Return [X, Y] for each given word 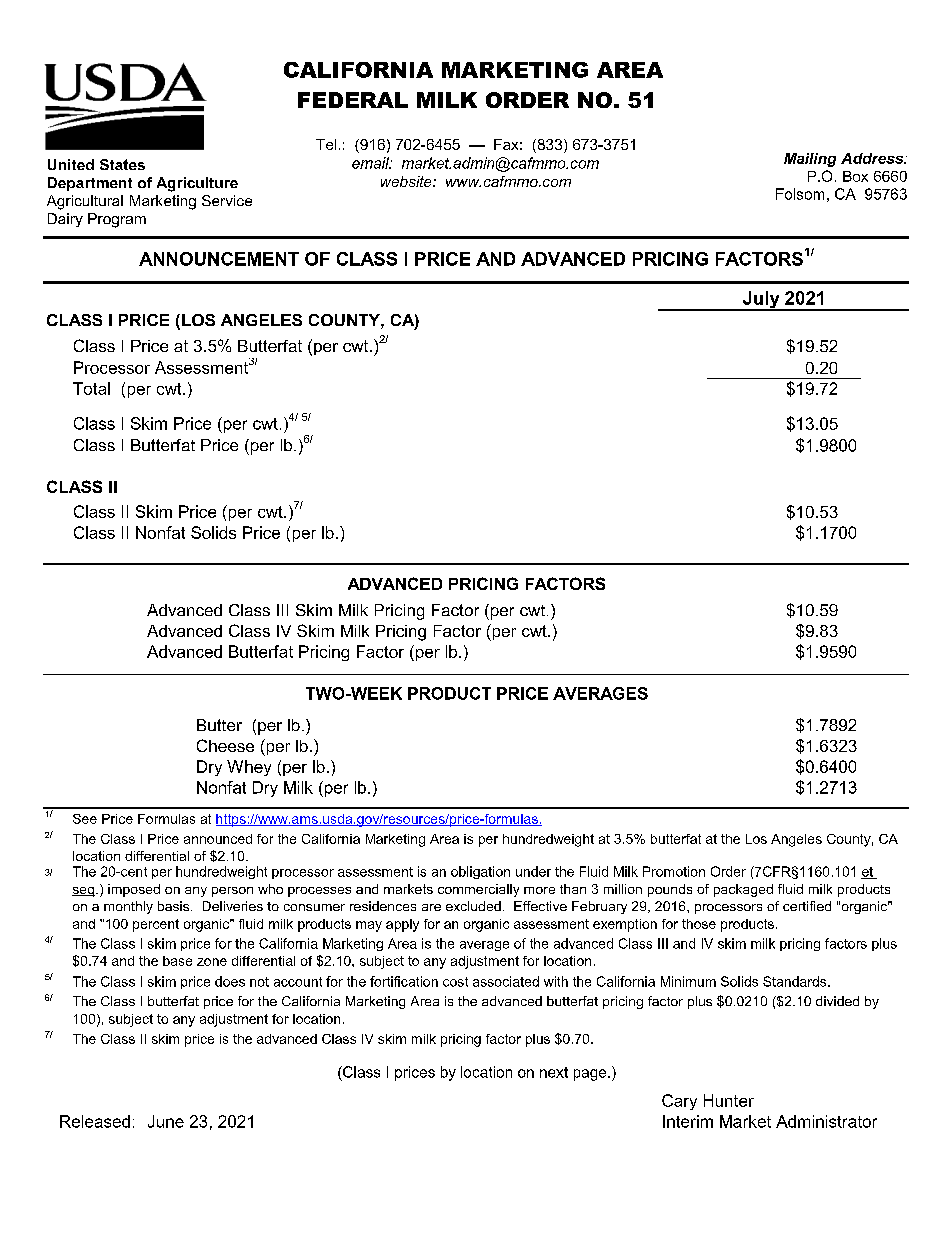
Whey [249, 768]
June [166, 1121]
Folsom [800, 194]
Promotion [674, 871]
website [407, 181]
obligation [480, 872]
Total [91, 388]
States [122, 164]
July [761, 301]
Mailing [810, 160]
